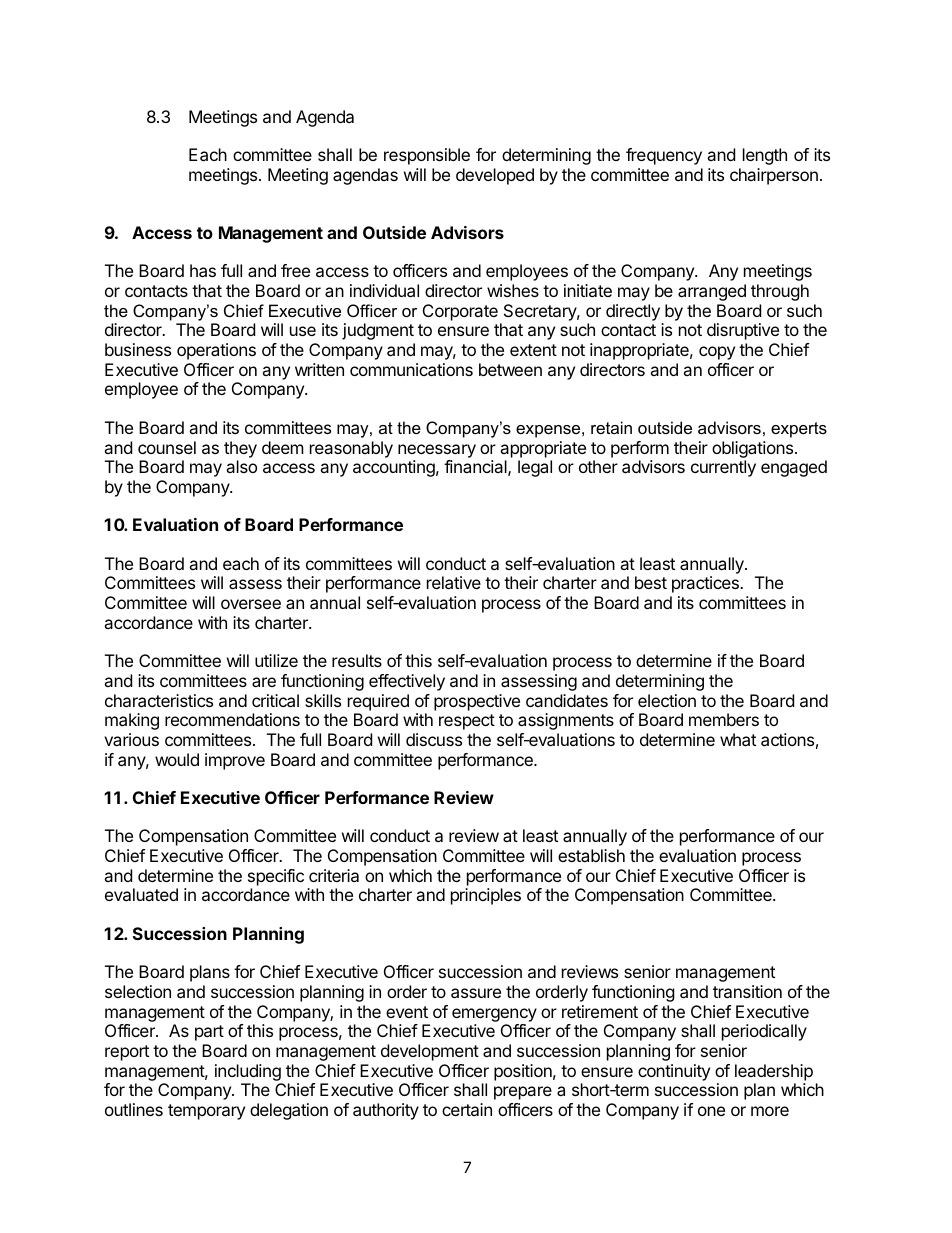 This page has height=1233, width=952. What do you see at coordinates (206, 1112) in the page?
I see `temporary` at bounding box center [206, 1112].
